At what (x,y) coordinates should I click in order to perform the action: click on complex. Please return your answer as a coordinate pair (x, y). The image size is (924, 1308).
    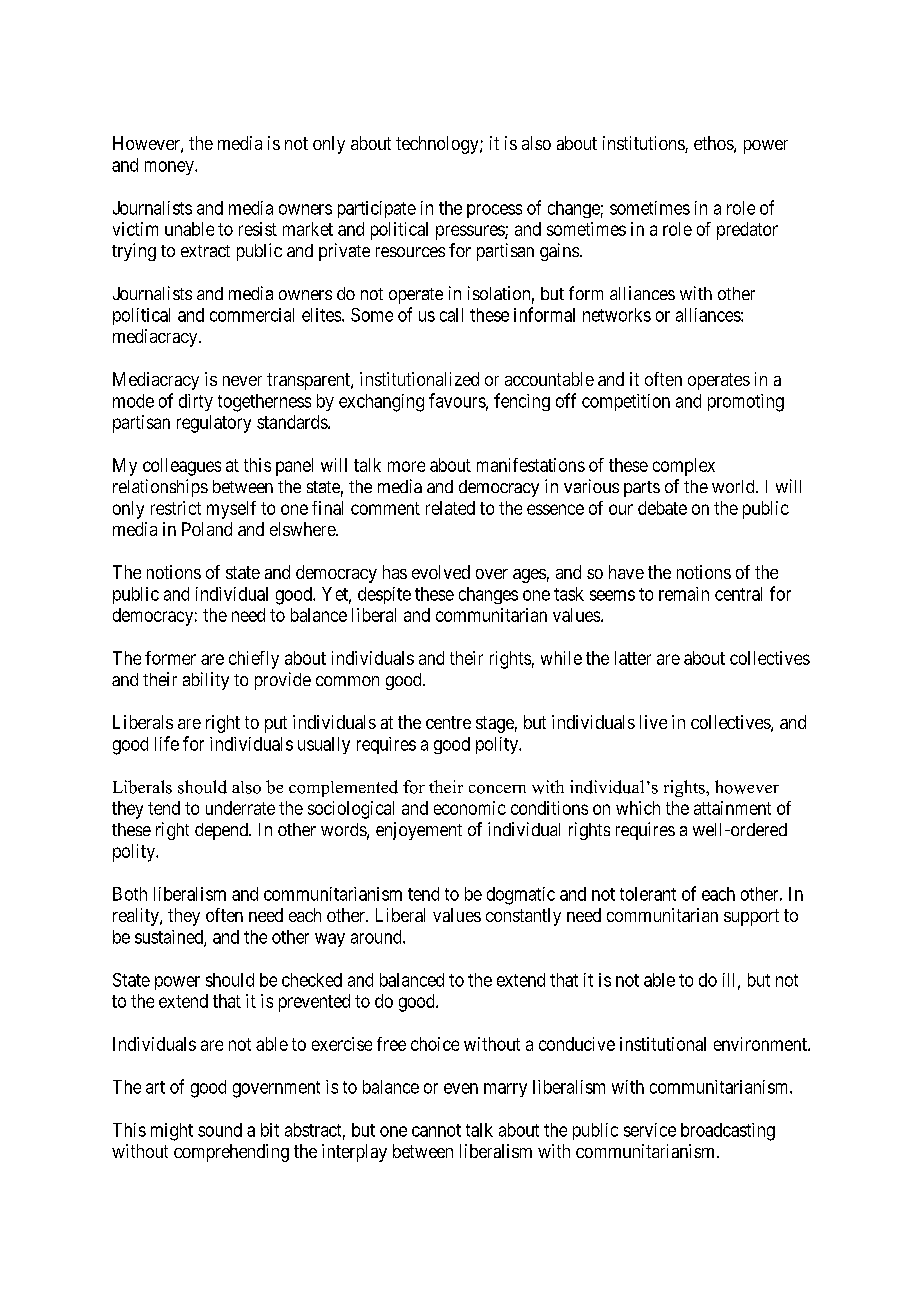
    Looking at the image, I should click on (684, 467).
